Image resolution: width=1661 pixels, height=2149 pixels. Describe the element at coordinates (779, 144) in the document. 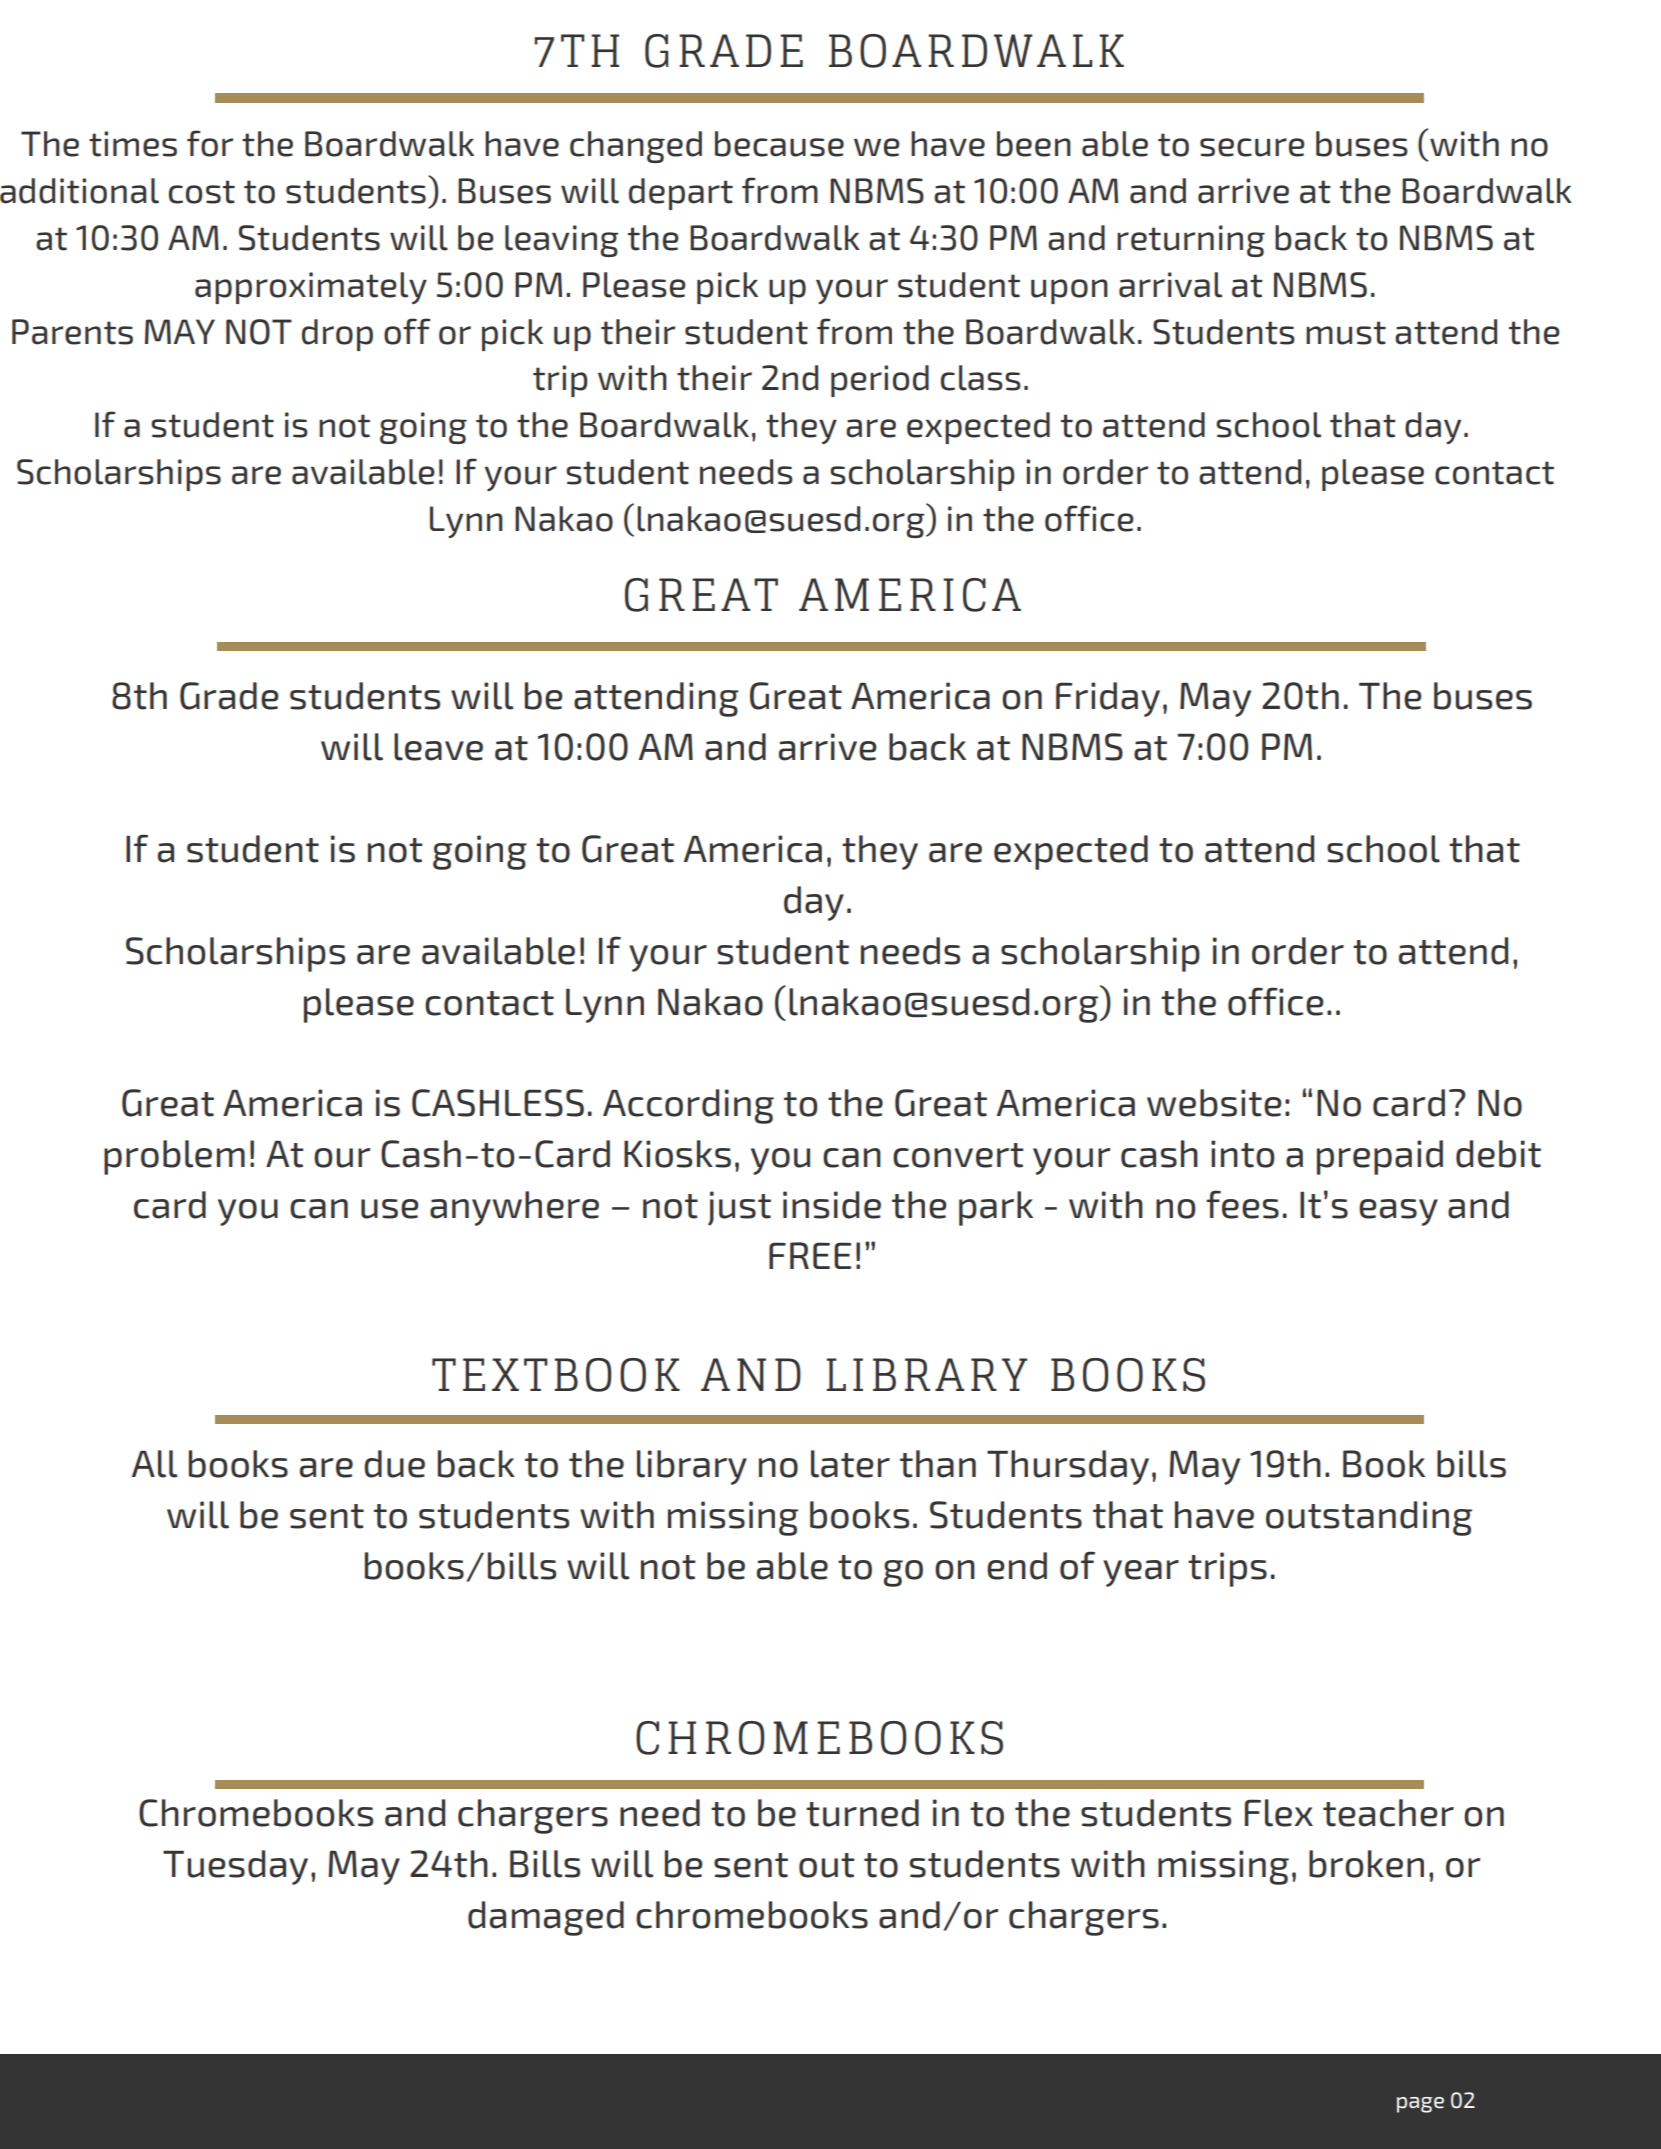

I see `because` at that location.
